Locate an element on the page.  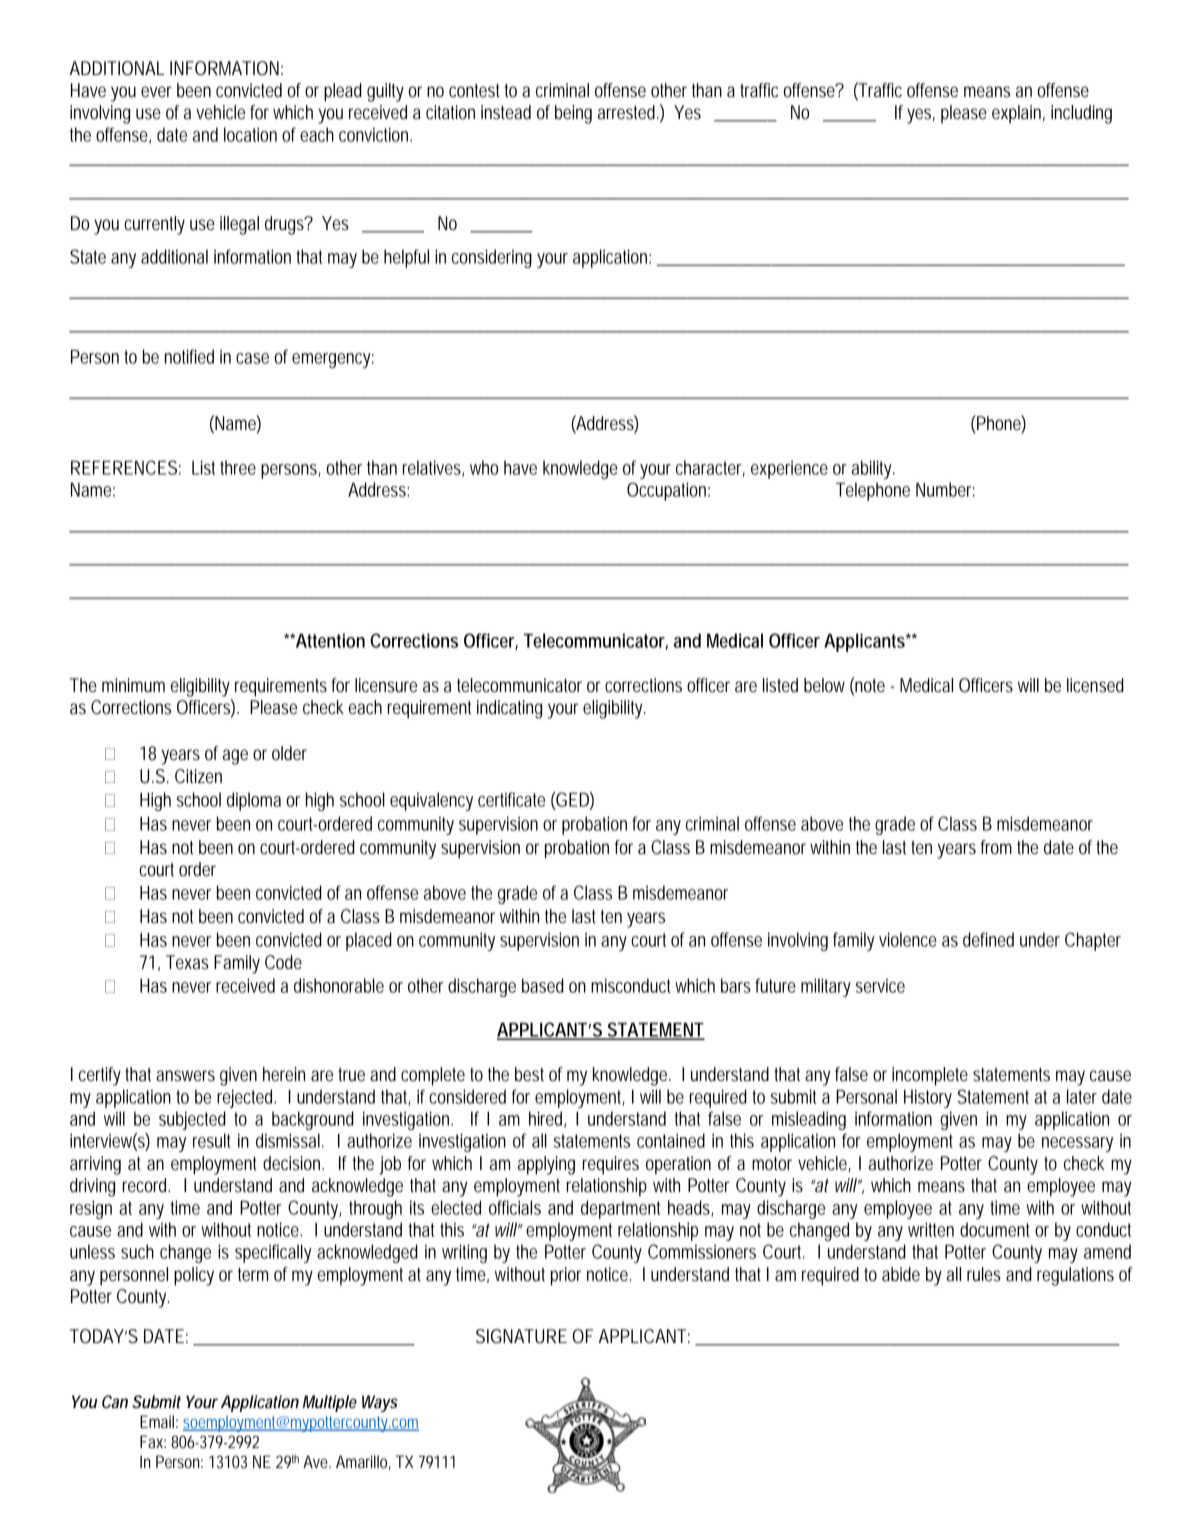
certificate is located at coordinates (511, 799).
